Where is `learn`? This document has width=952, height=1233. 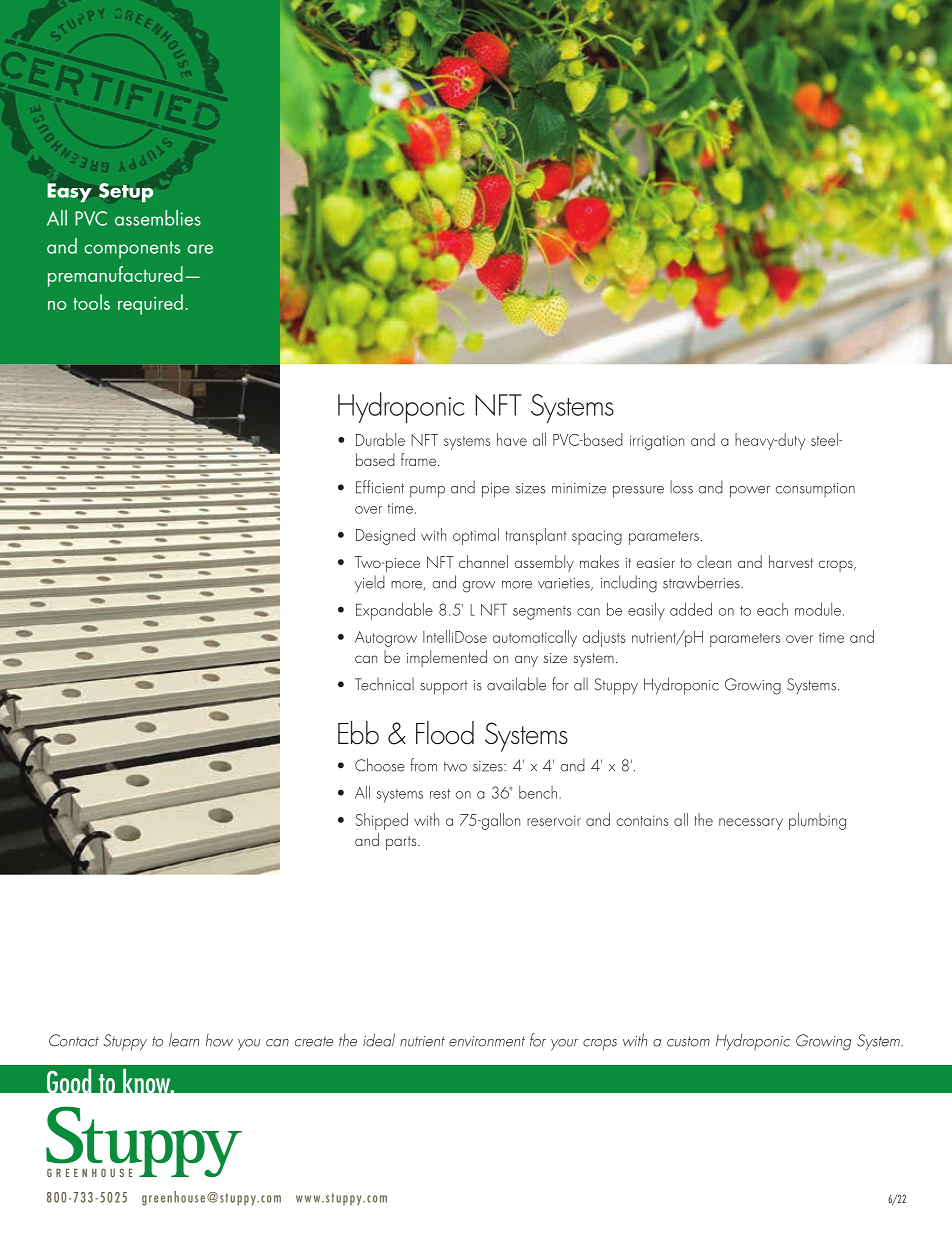 learn is located at coordinates (184, 1040).
